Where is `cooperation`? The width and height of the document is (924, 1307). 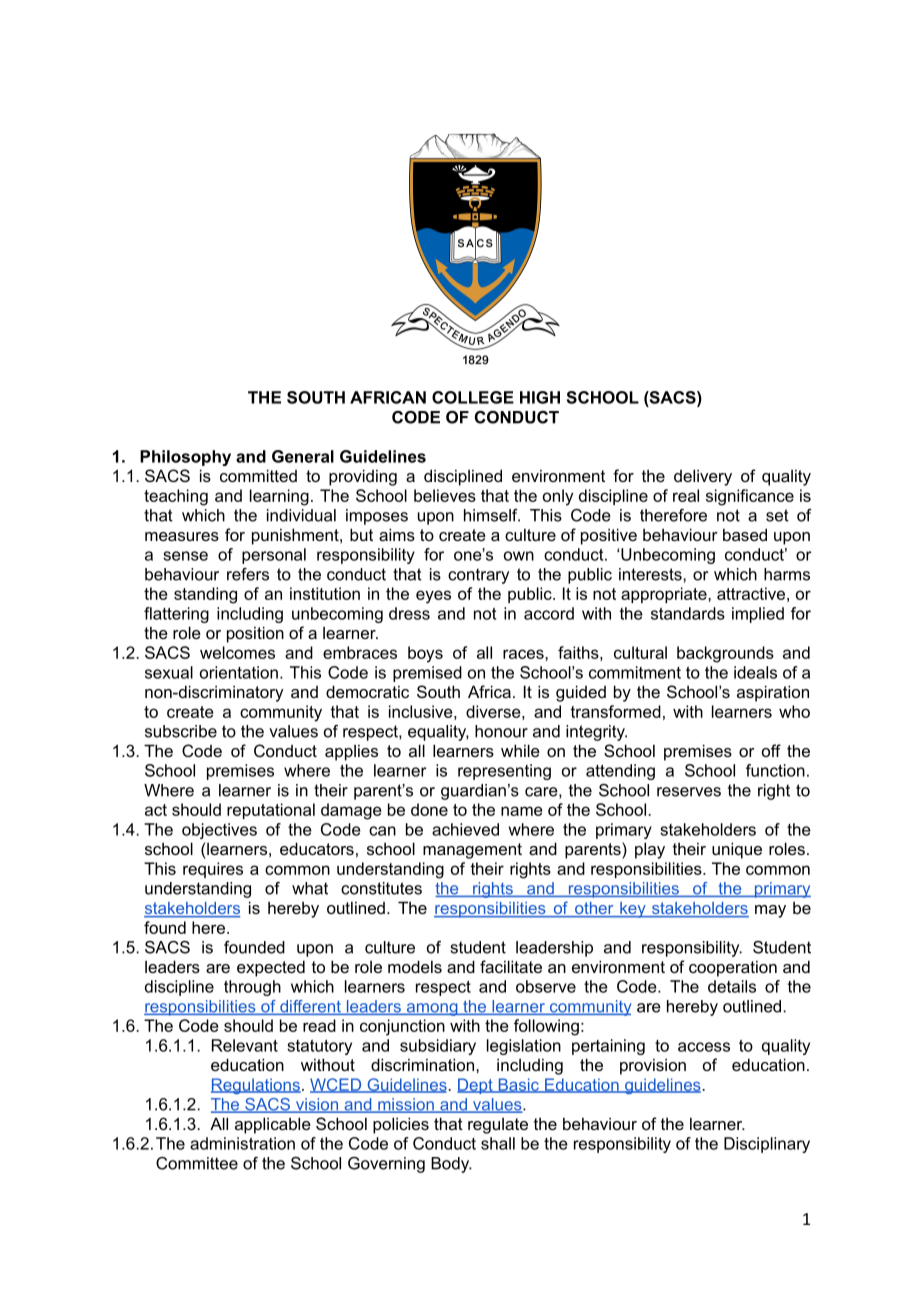 cooperation is located at coordinates (733, 968).
